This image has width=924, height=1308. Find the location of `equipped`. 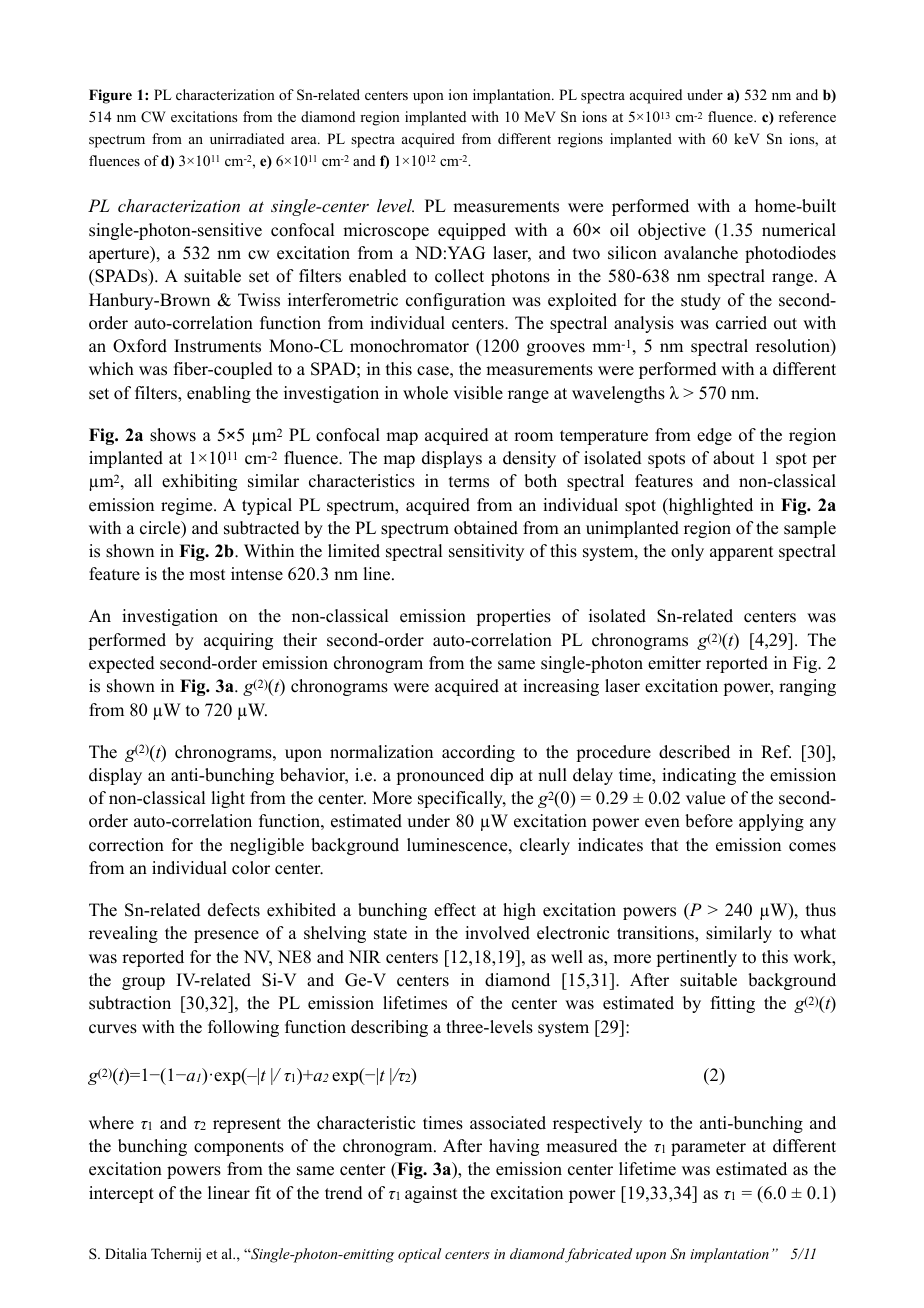

equipped is located at coordinates (472, 231).
